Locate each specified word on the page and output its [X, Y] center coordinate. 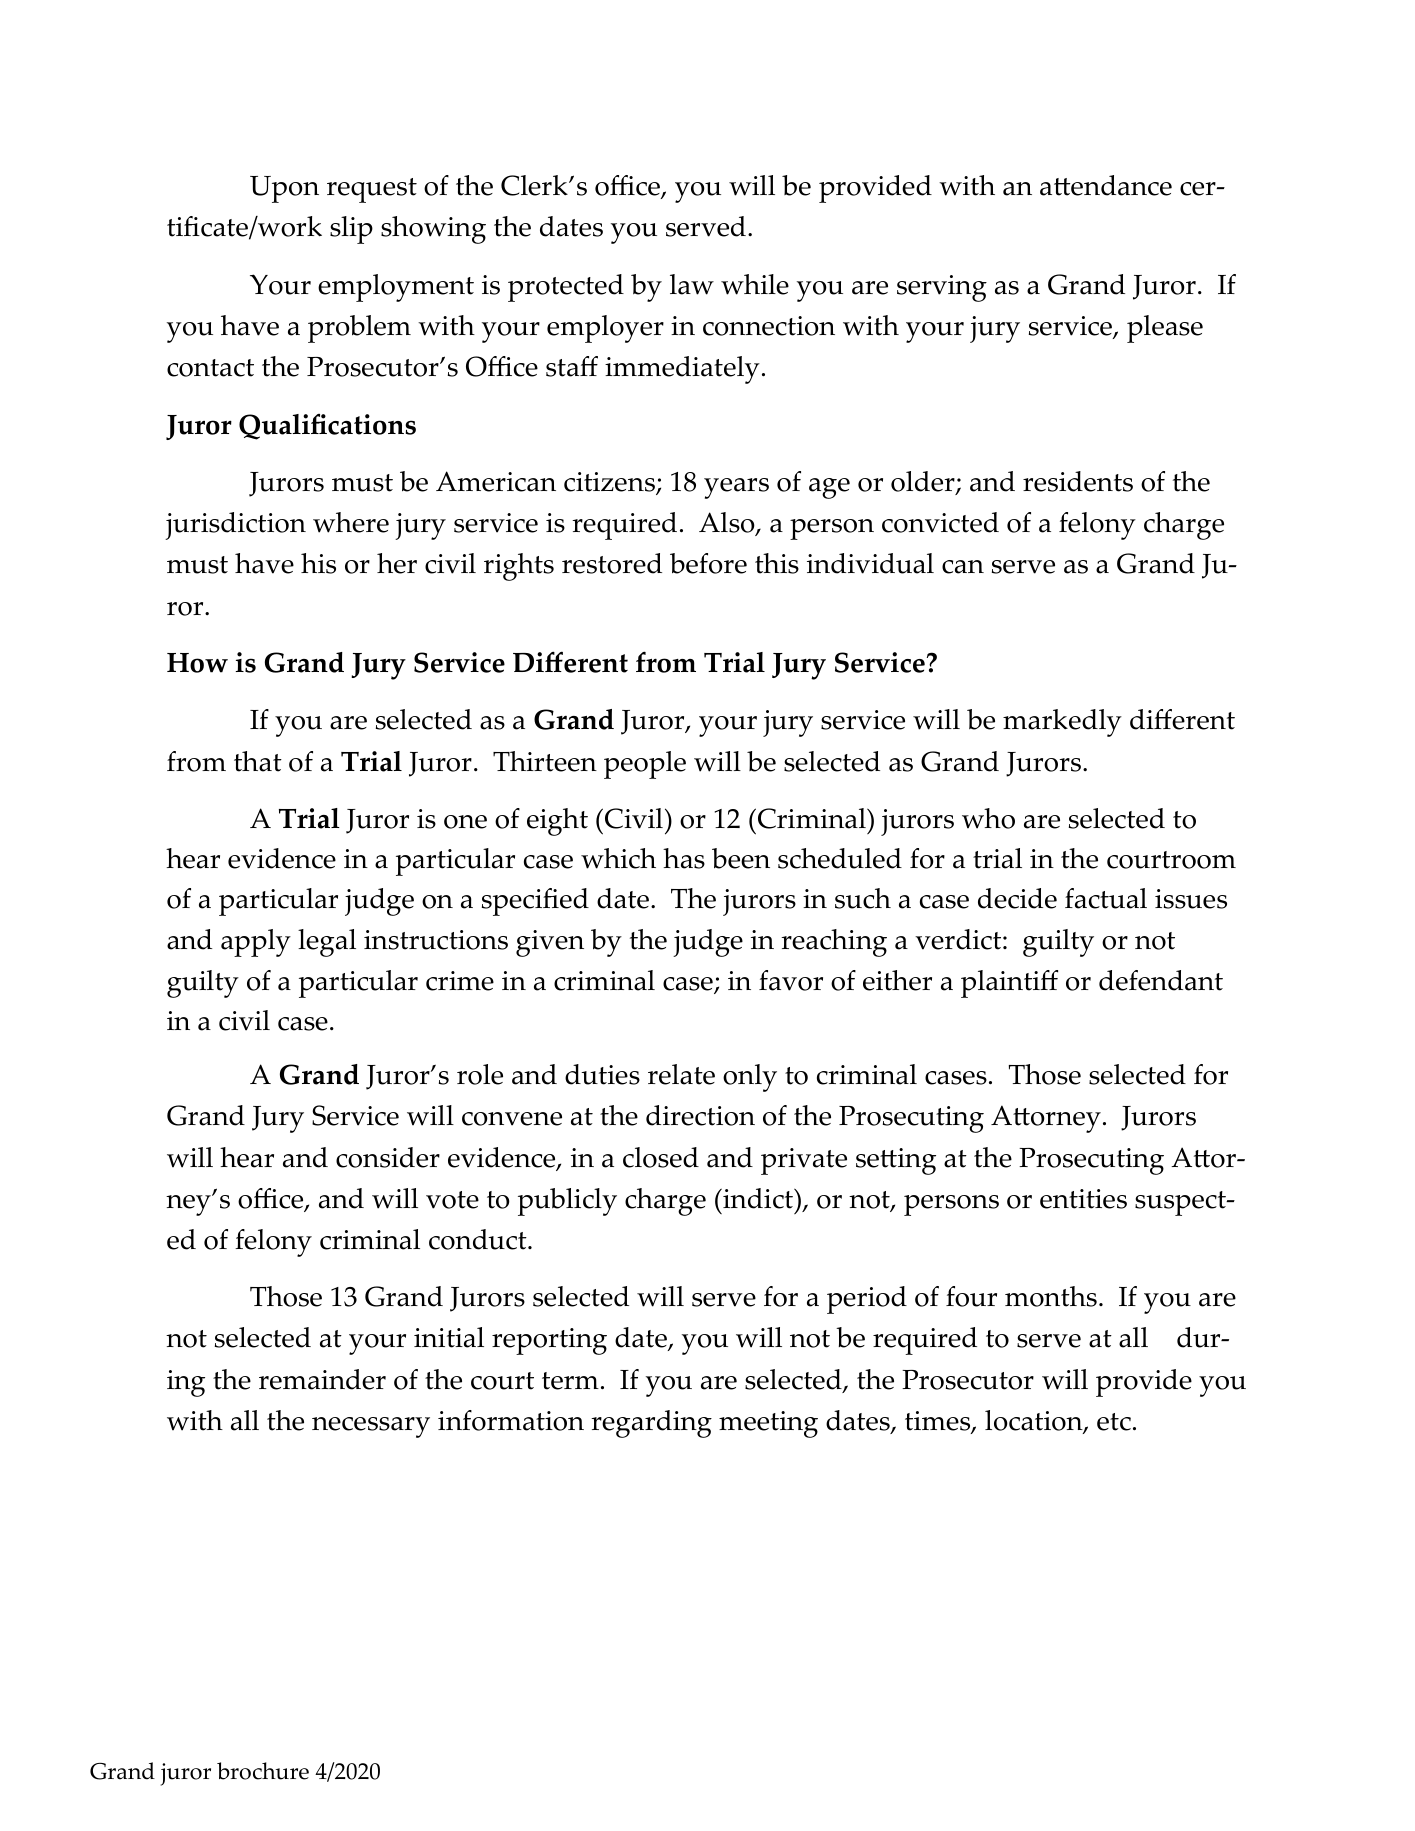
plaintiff [1009, 984]
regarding [651, 1424]
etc [1114, 1422]
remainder [322, 1379]
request [372, 190]
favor [791, 980]
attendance [1106, 185]
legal [327, 943]
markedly [1062, 723]
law [692, 284]
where [351, 522]
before [708, 563]
